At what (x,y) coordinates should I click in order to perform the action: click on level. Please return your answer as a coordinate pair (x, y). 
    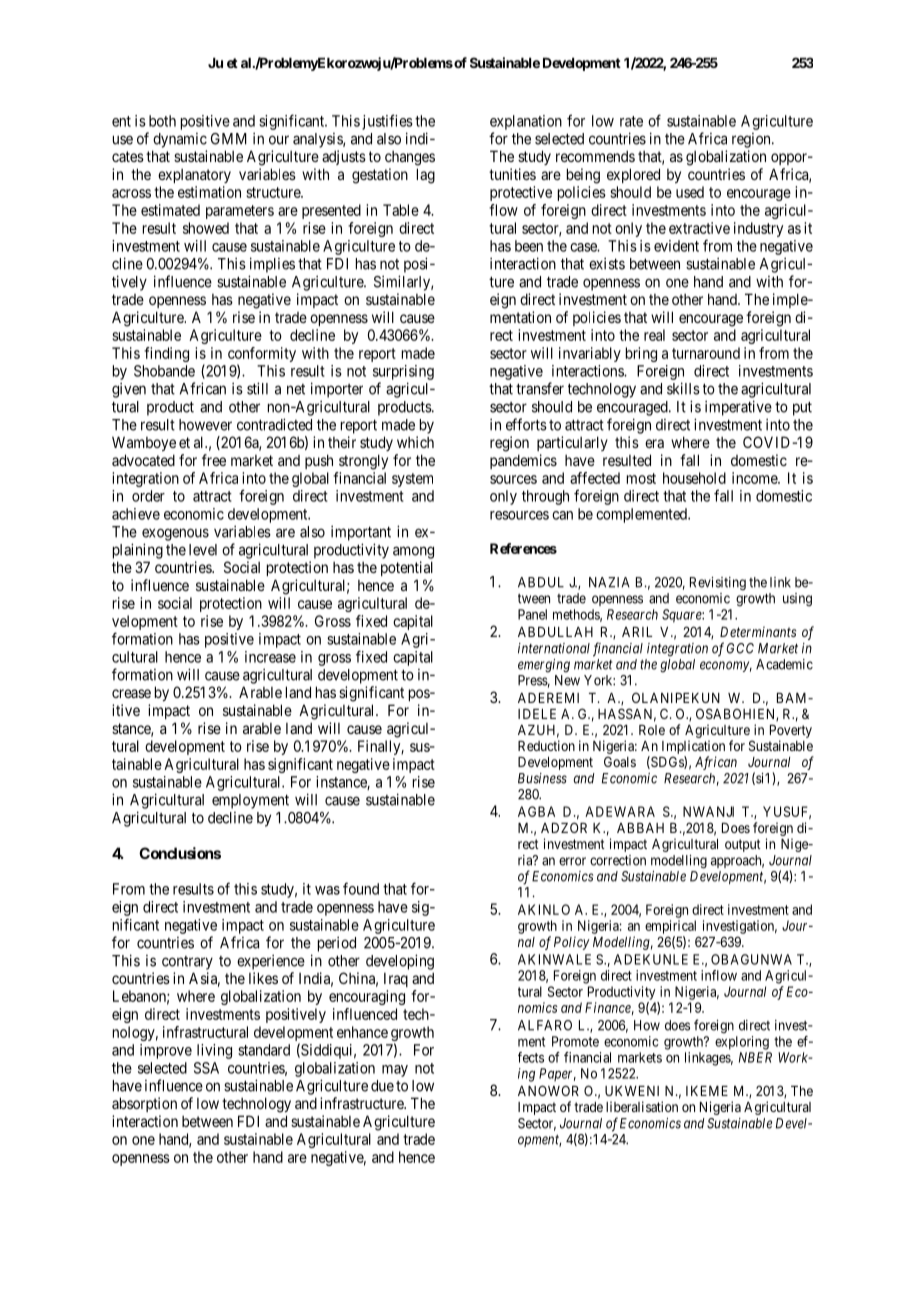
    Looking at the image, I should click on (203, 550).
